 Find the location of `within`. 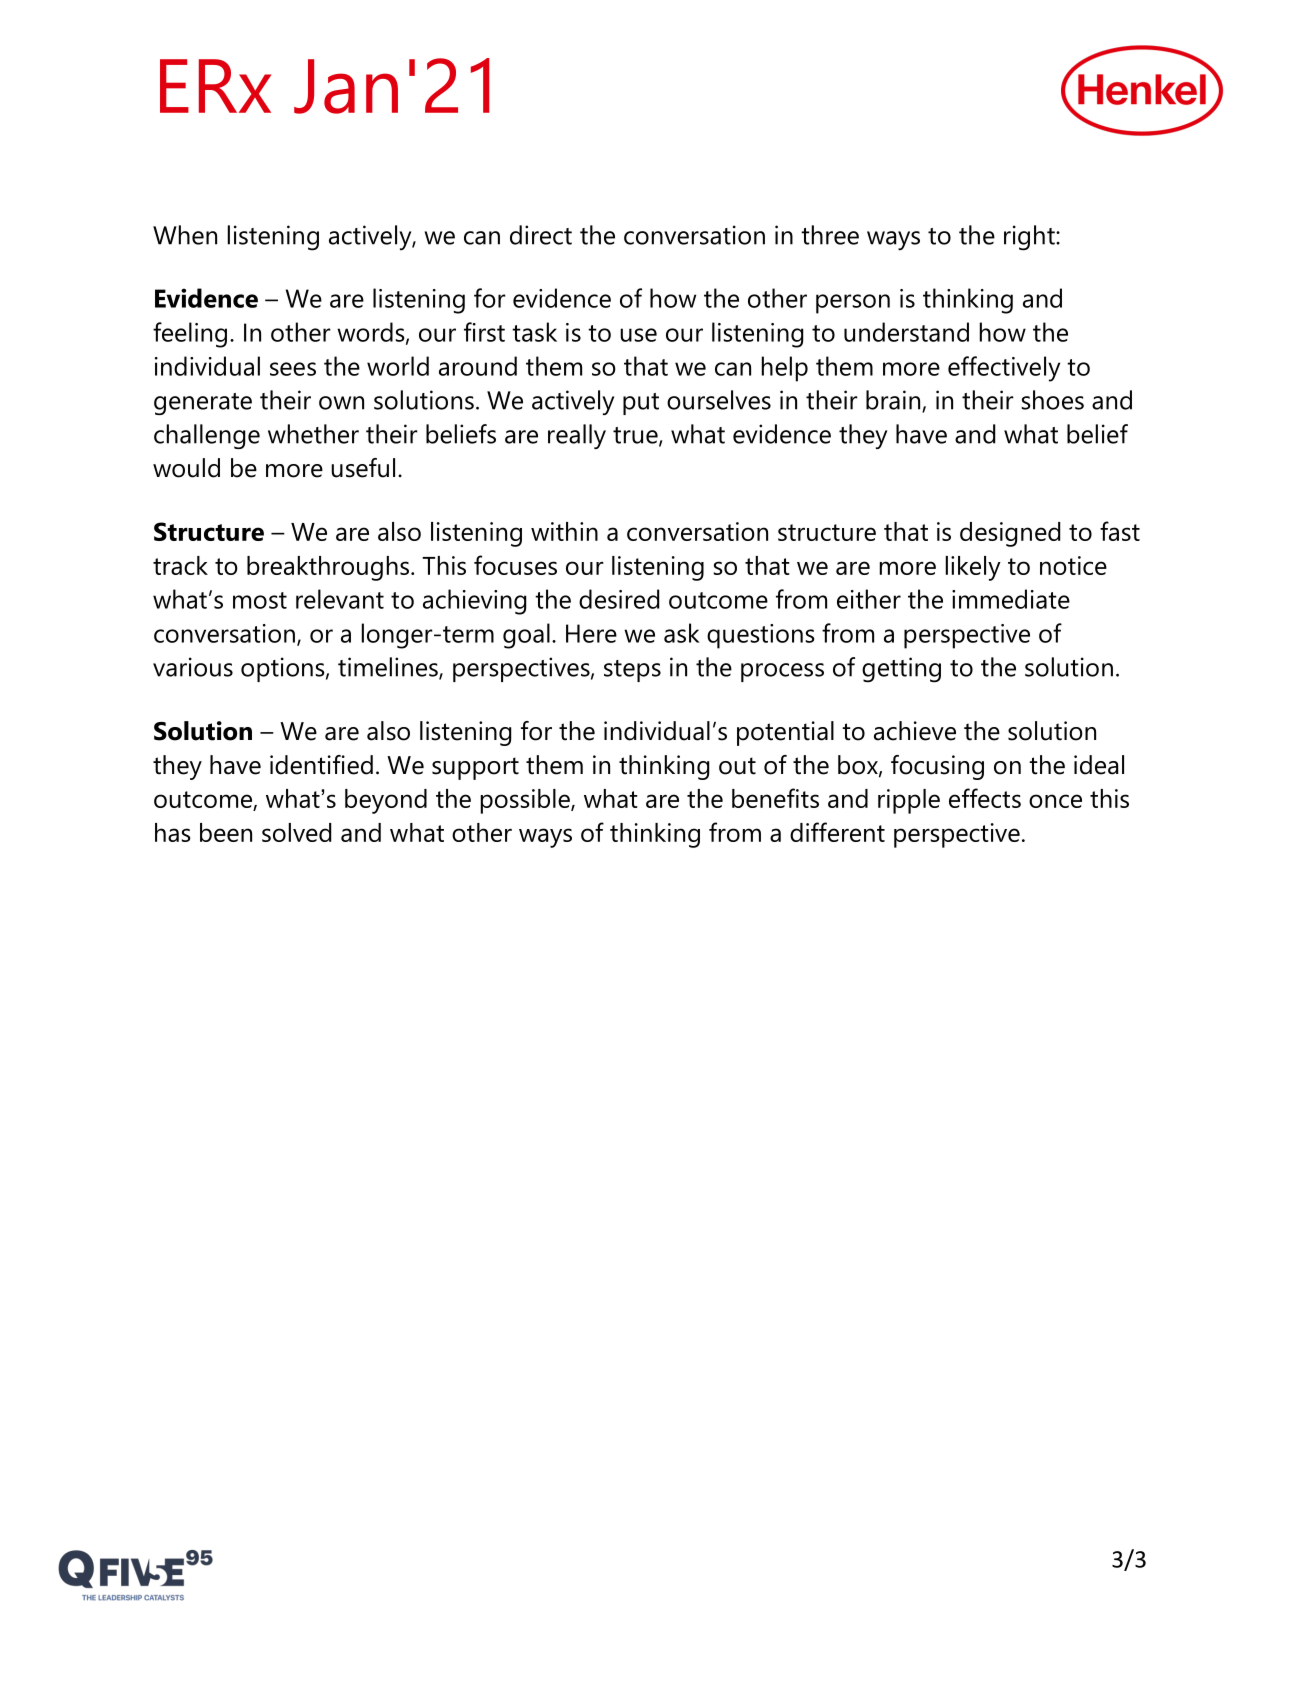

within is located at coordinates (564, 531).
